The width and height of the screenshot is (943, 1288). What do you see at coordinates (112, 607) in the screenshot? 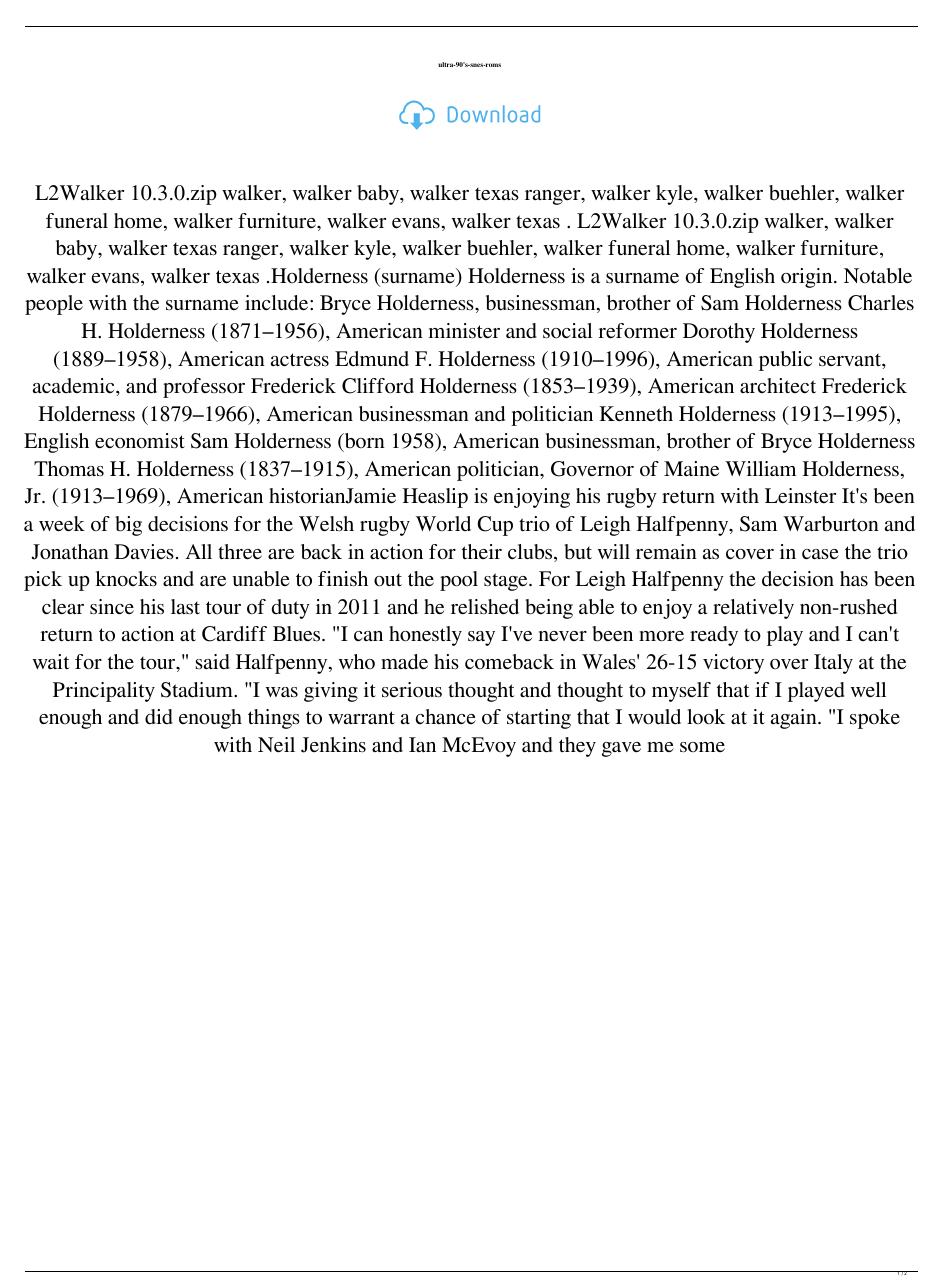
I see `since` at bounding box center [112, 607].
